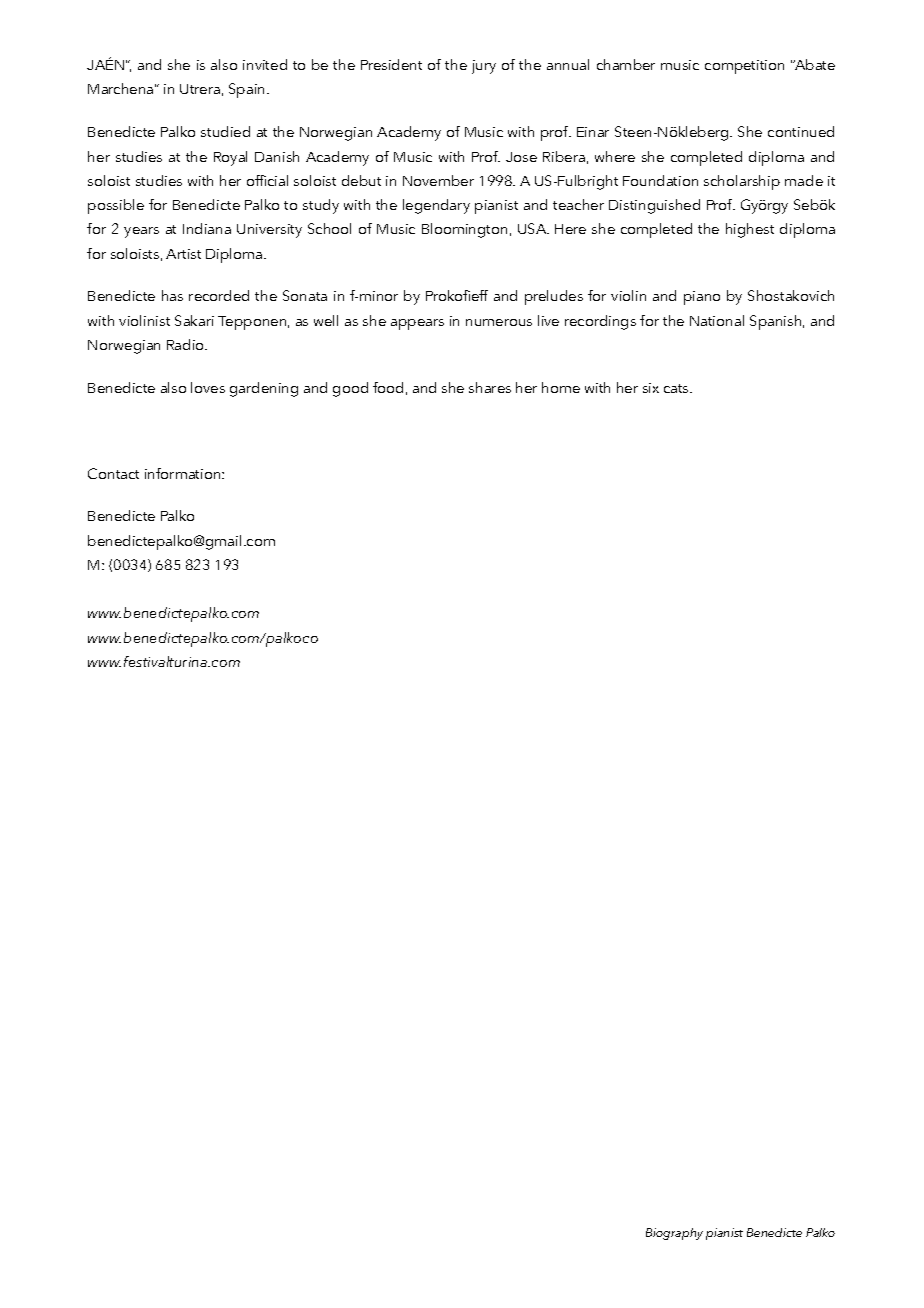 Image resolution: width=924 pixels, height=1308 pixels. What do you see at coordinates (225, 131) in the screenshot?
I see `studied` at bounding box center [225, 131].
